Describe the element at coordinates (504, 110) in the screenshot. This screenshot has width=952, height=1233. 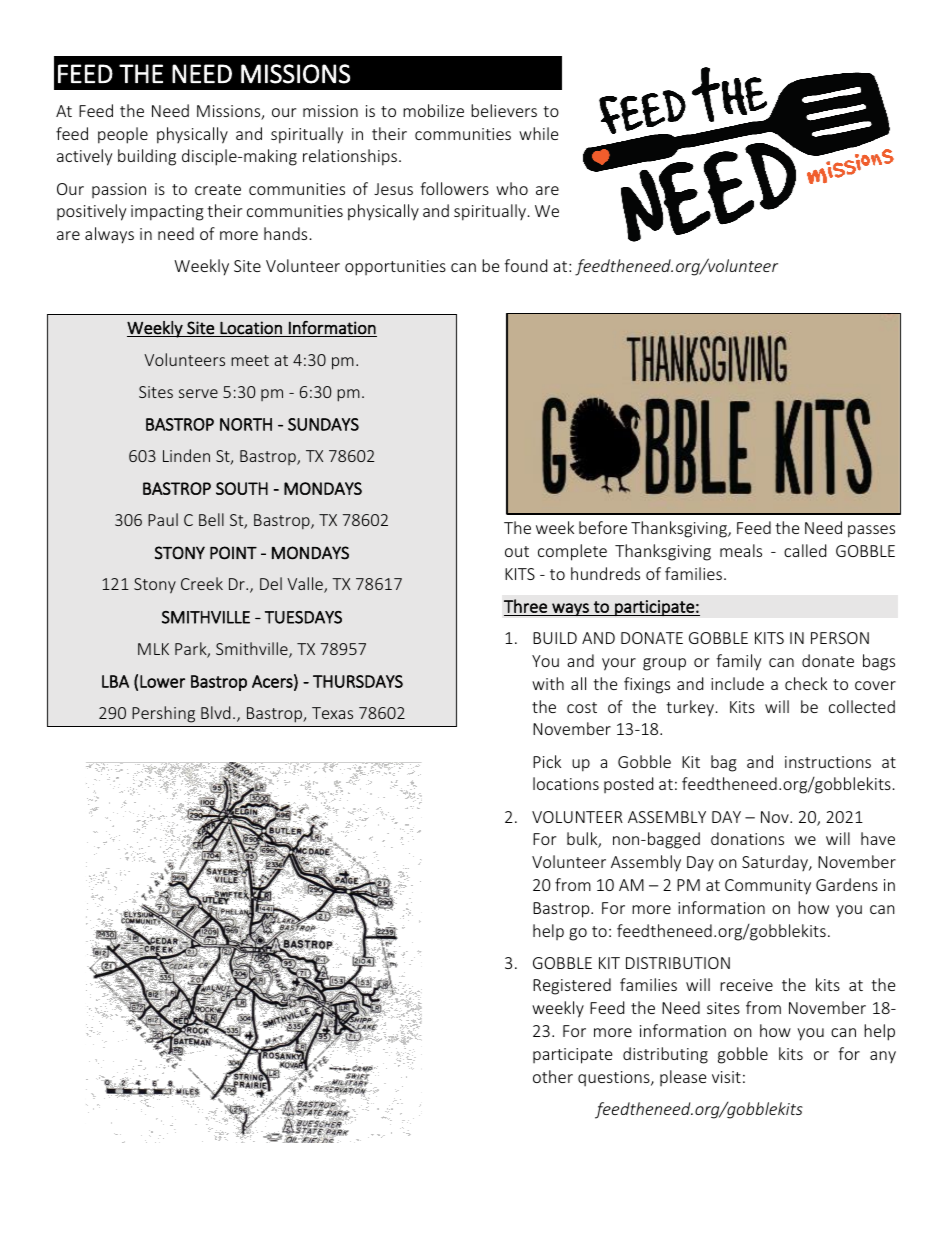
I see `believers` at that location.
